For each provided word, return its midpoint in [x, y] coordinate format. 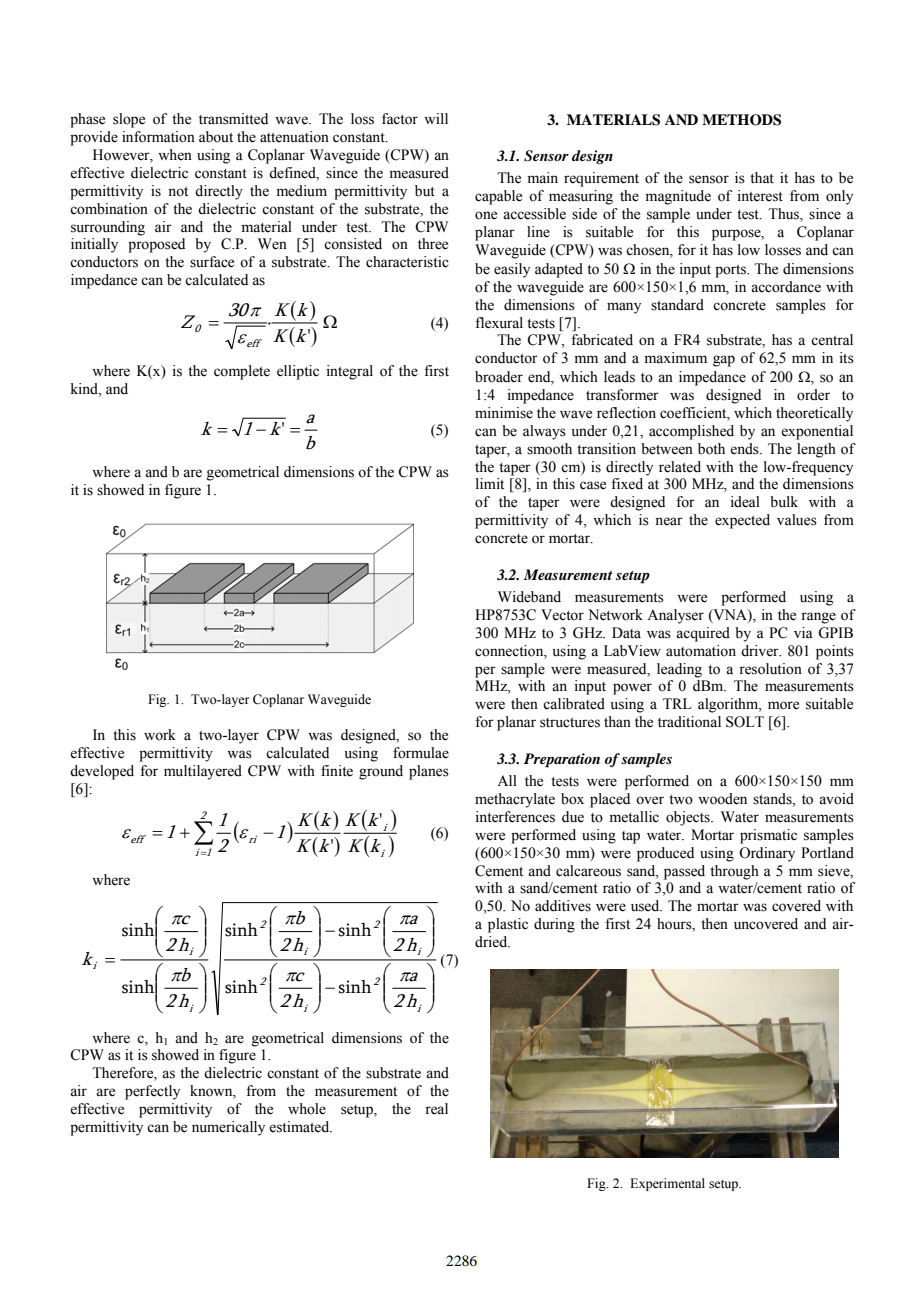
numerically [228, 1128]
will [436, 118]
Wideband [529, 597]
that [762, 177]
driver [761, 651]
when [175, 155]
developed [102, 772]
